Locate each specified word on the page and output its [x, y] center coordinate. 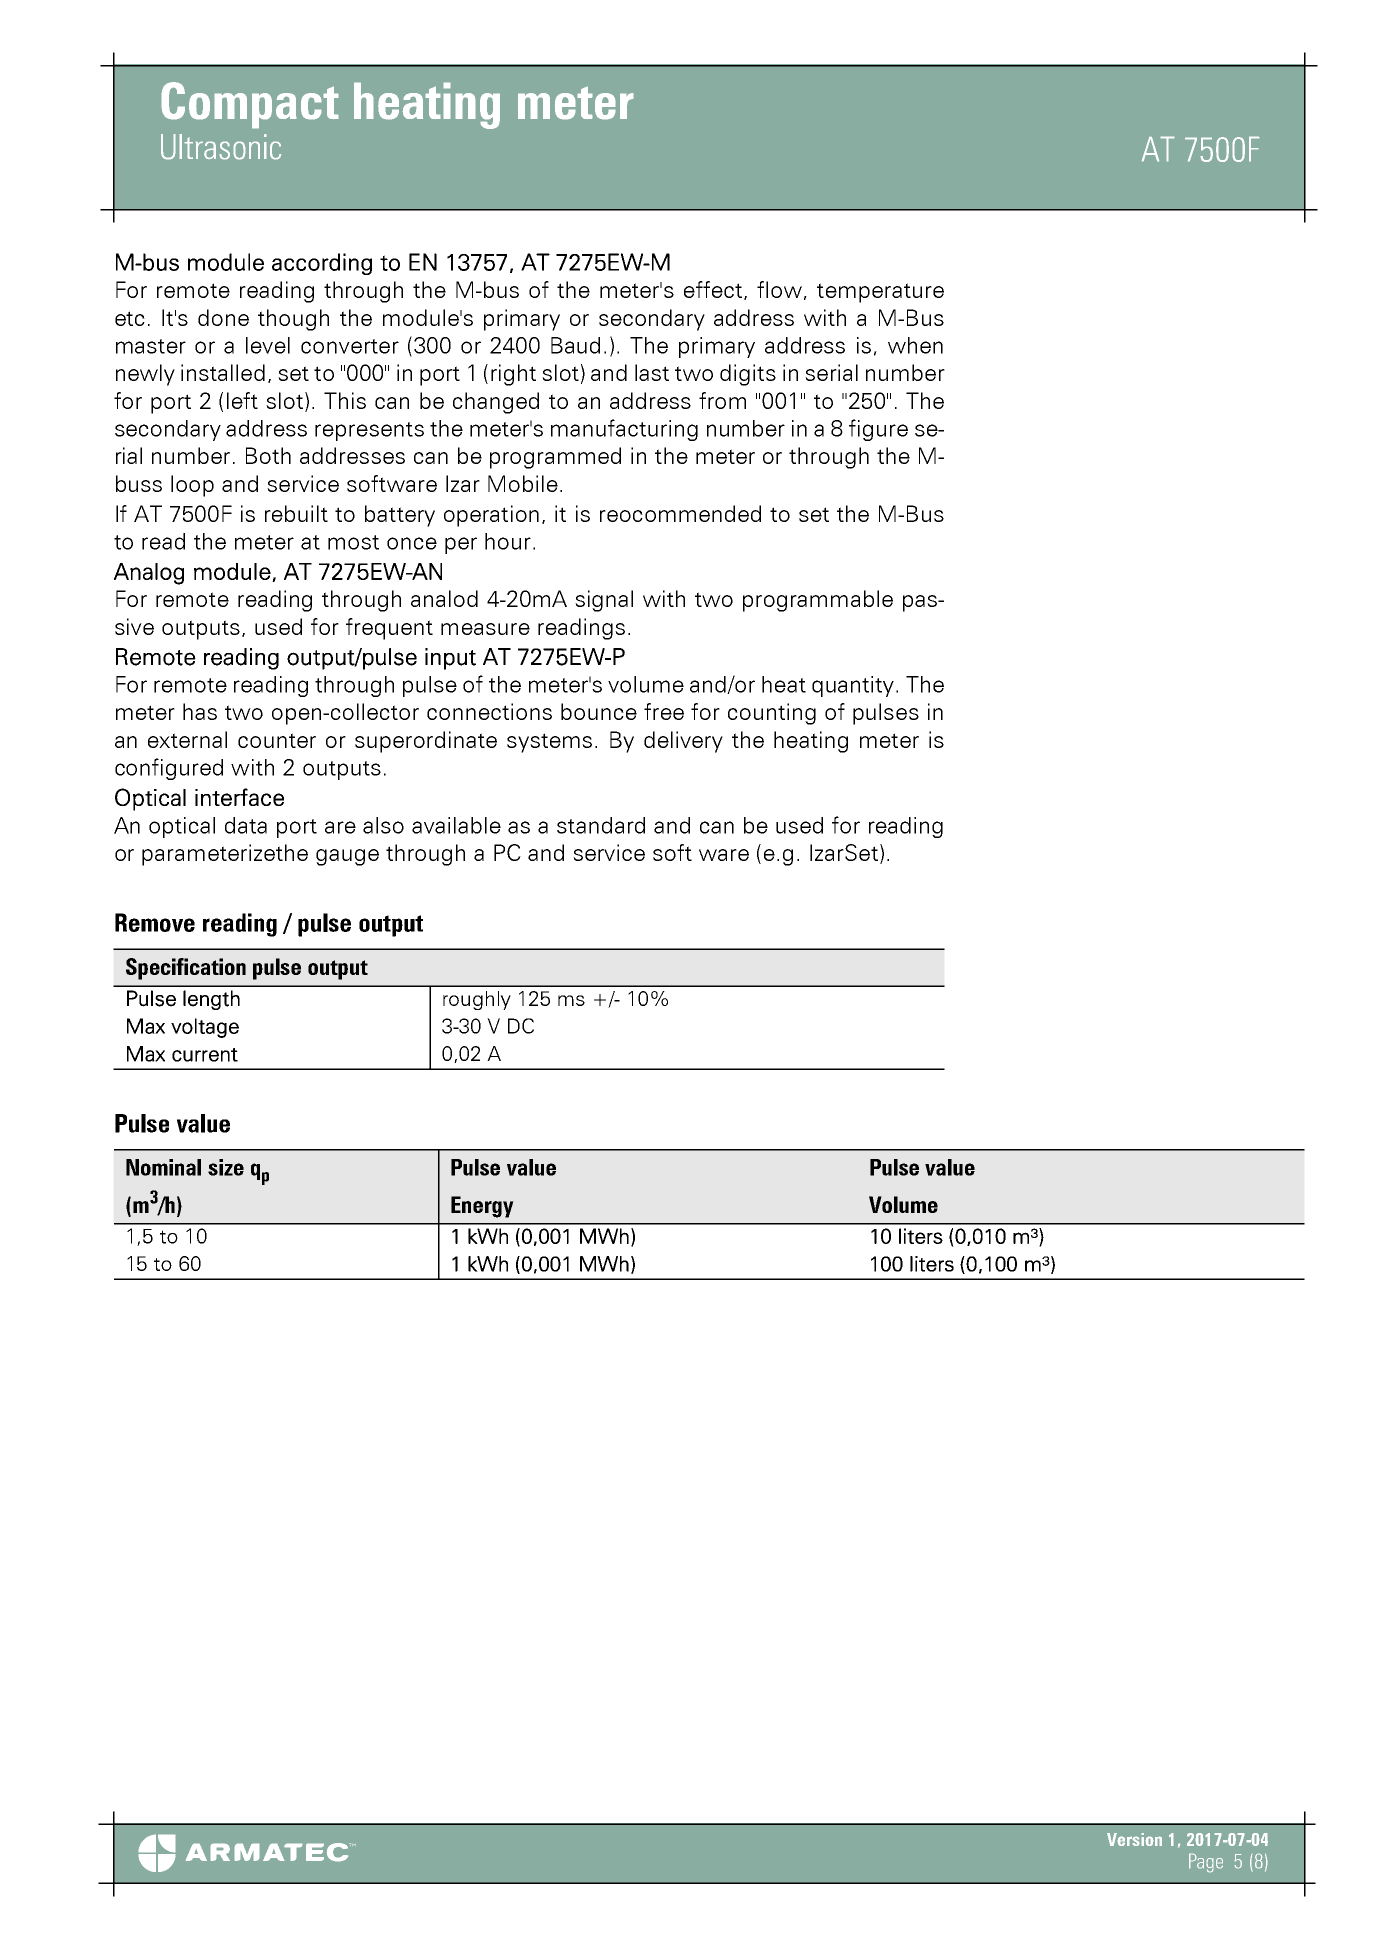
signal [604, 601]
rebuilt [296, 513]
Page [1206, 1863]
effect [714, 290]
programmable [818, 601]
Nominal [163, 1167]
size [226, 1167]
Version [1134, 1839]
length [211, 1000]
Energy [482, 1207]
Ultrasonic [221, 147]
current [205, 1055]
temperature [880, 293]
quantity [853, 686]
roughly [477, 1000]
